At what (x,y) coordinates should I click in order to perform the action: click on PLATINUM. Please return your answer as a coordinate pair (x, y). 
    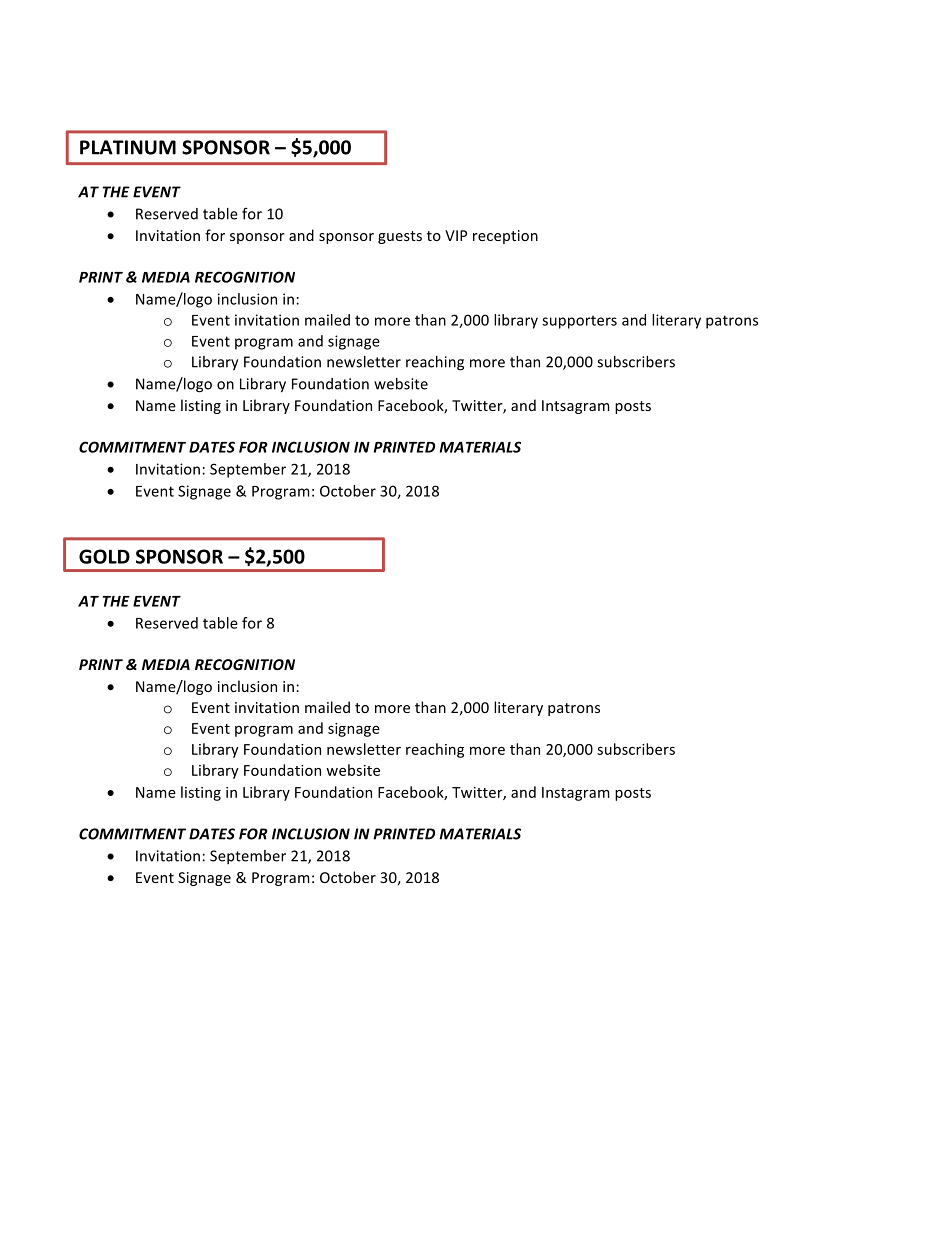
    Looking at the image, I should click on (128, 147).
